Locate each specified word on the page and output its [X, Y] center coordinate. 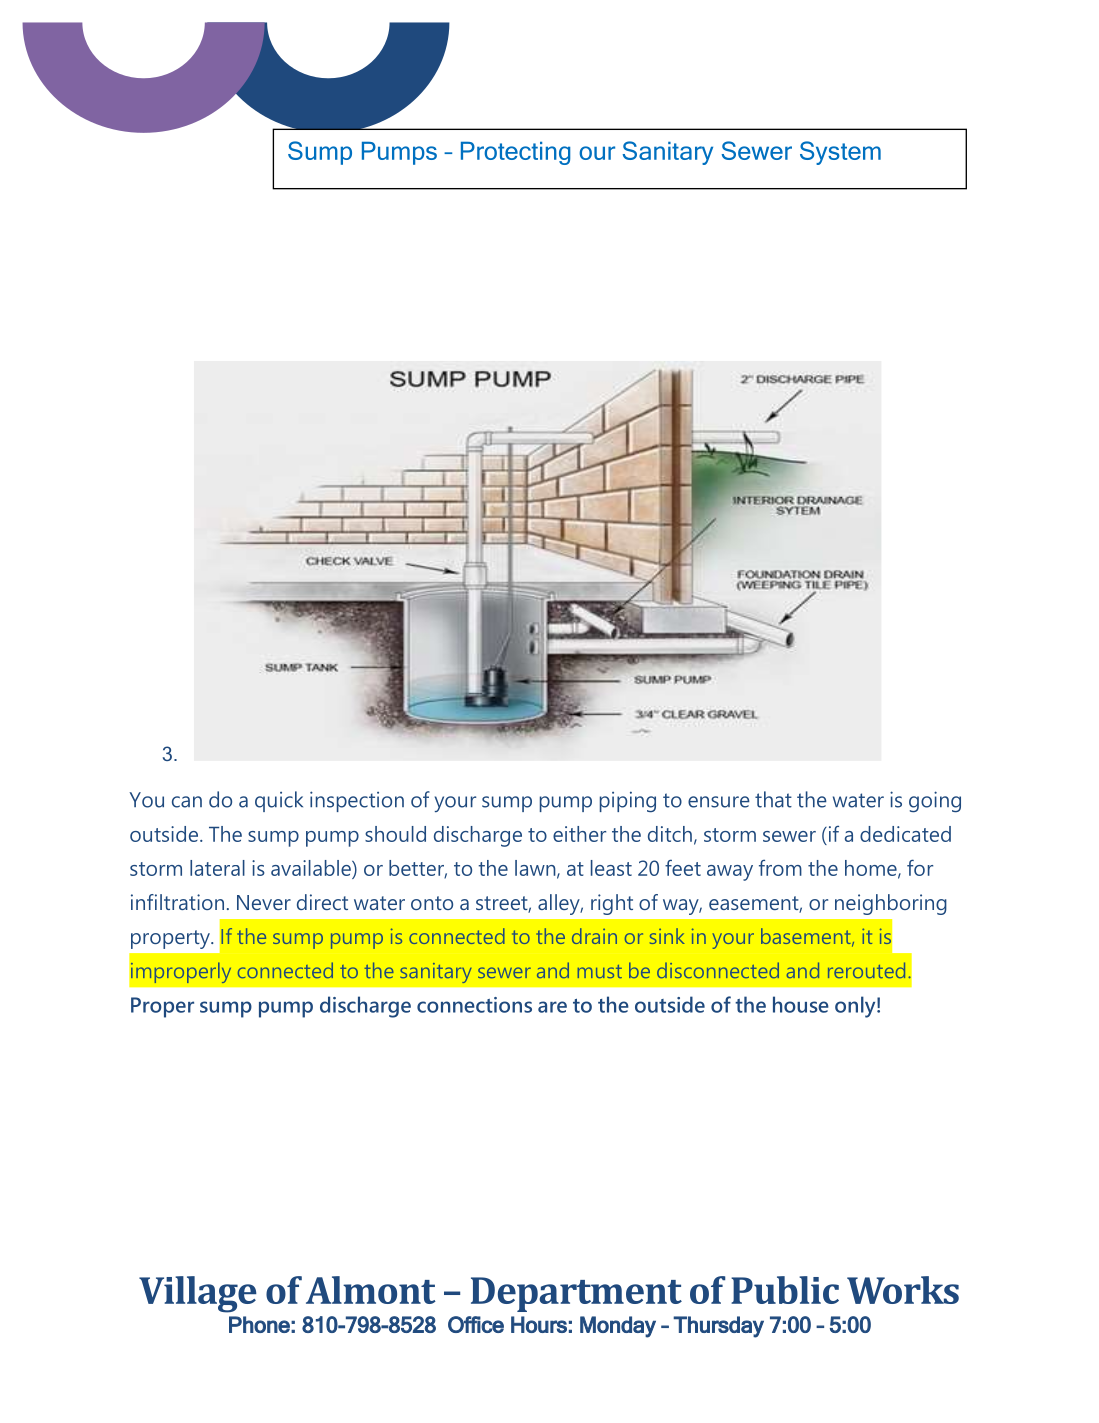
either [579, 834]
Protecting [515, 153]
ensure [719, 802]
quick [279, 801]
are [552, 1007]
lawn [536, 869]
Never [264, 902]
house [801, 1004]
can [187, 802]
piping [628, 802]
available [312, 868]
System [840, 153]
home [872, 869]
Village [198, 1294]
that [773, 799]
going [935, 802]
